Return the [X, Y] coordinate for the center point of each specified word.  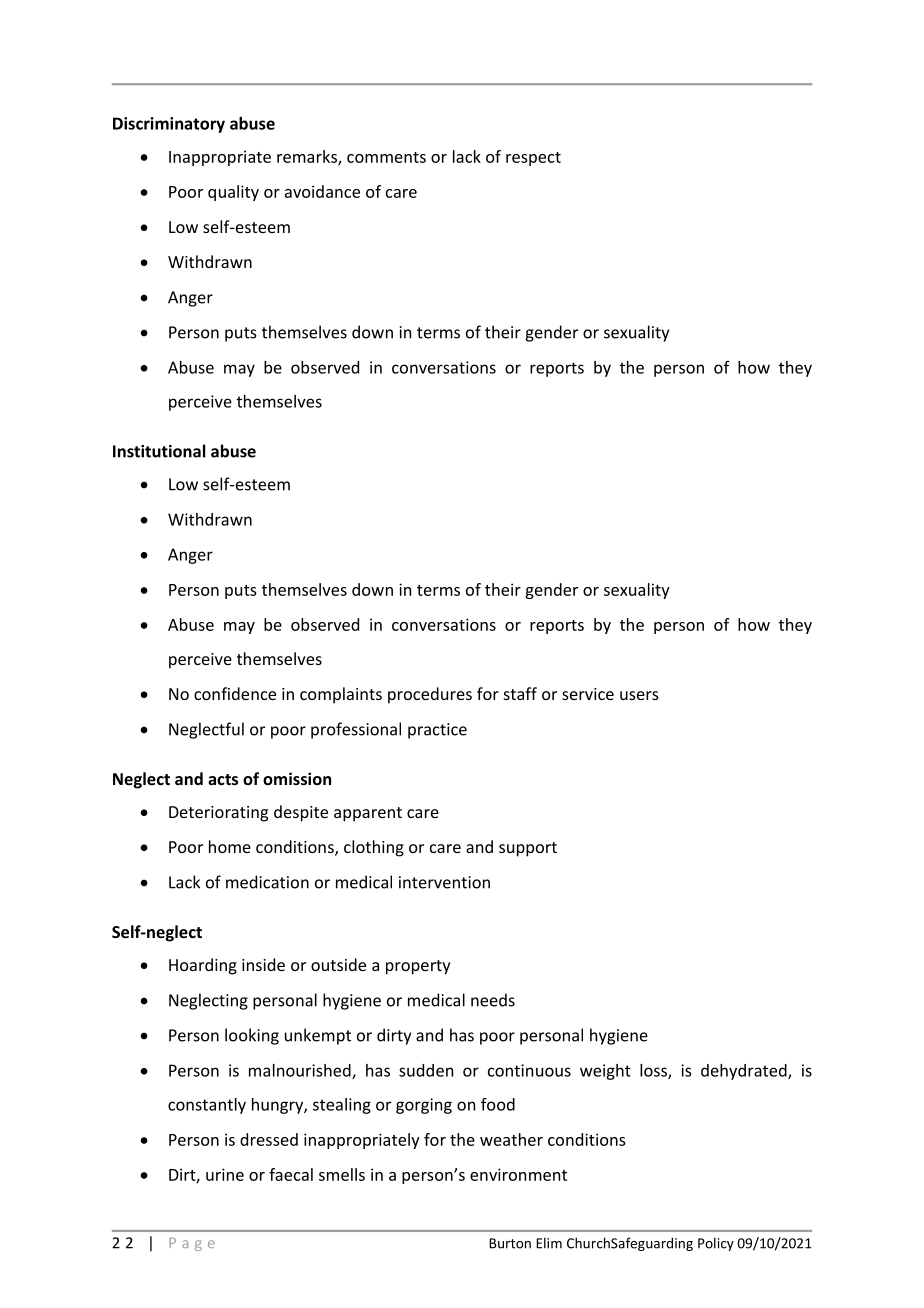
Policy [716, 1244]
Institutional [159, 451]
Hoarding [203, 966]
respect [533, 159]
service [588, 694]
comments [386, 157]
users [639, 695]
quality [233, 193]
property [418, 967]
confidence [235, 693]
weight [605, 1072]
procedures [430, 695]
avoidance [322, 191]
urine [225, 1174]
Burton [510, 1243]
